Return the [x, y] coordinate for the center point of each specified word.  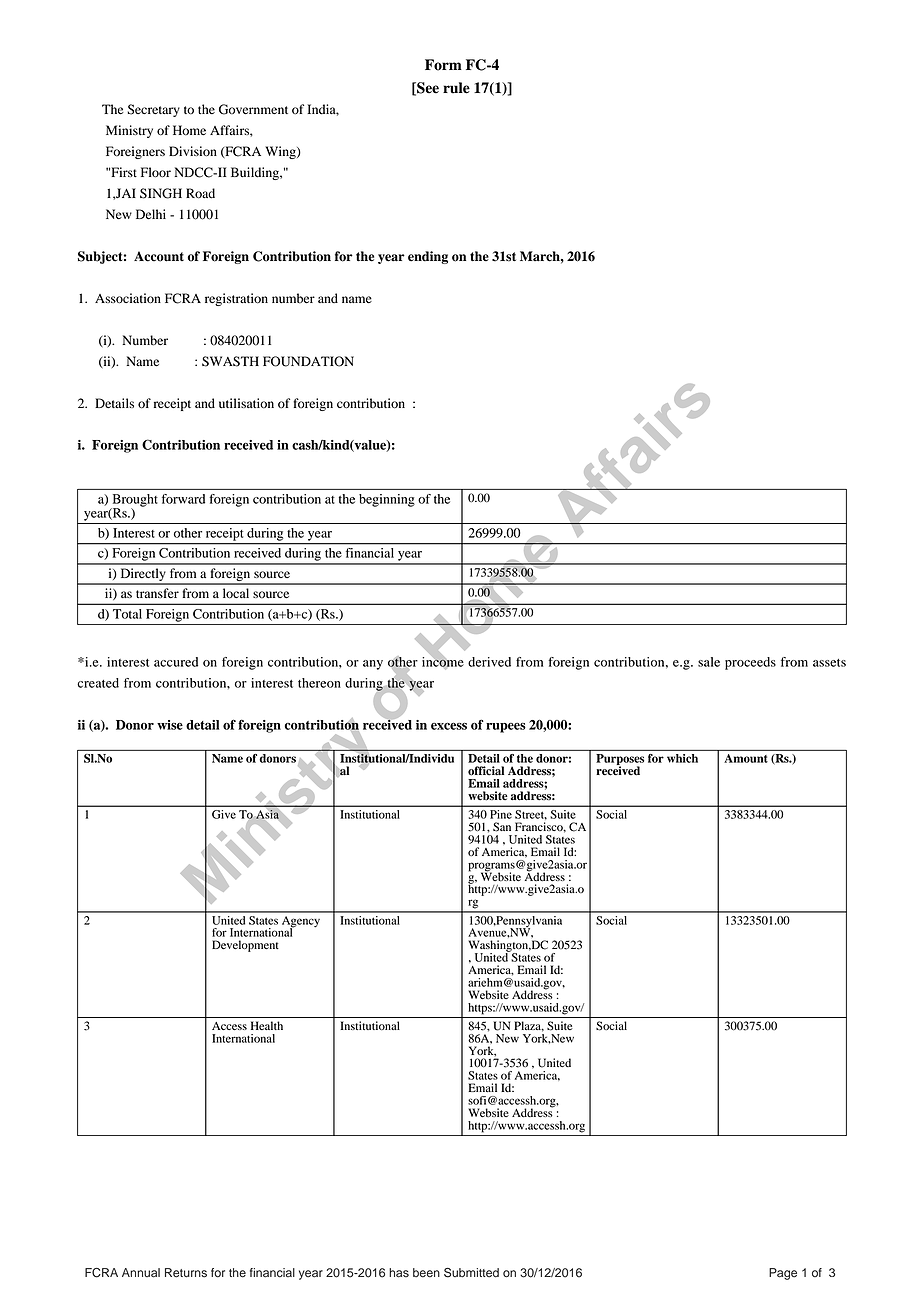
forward [183, 499]
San [502, 827]
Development [245, 946]
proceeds [750, 663]
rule [456, 88]
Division [193, 151]
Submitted [471, 1273]
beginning [387, 500]
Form [443, 65]
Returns [186, 1273]
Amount [746, 758]
